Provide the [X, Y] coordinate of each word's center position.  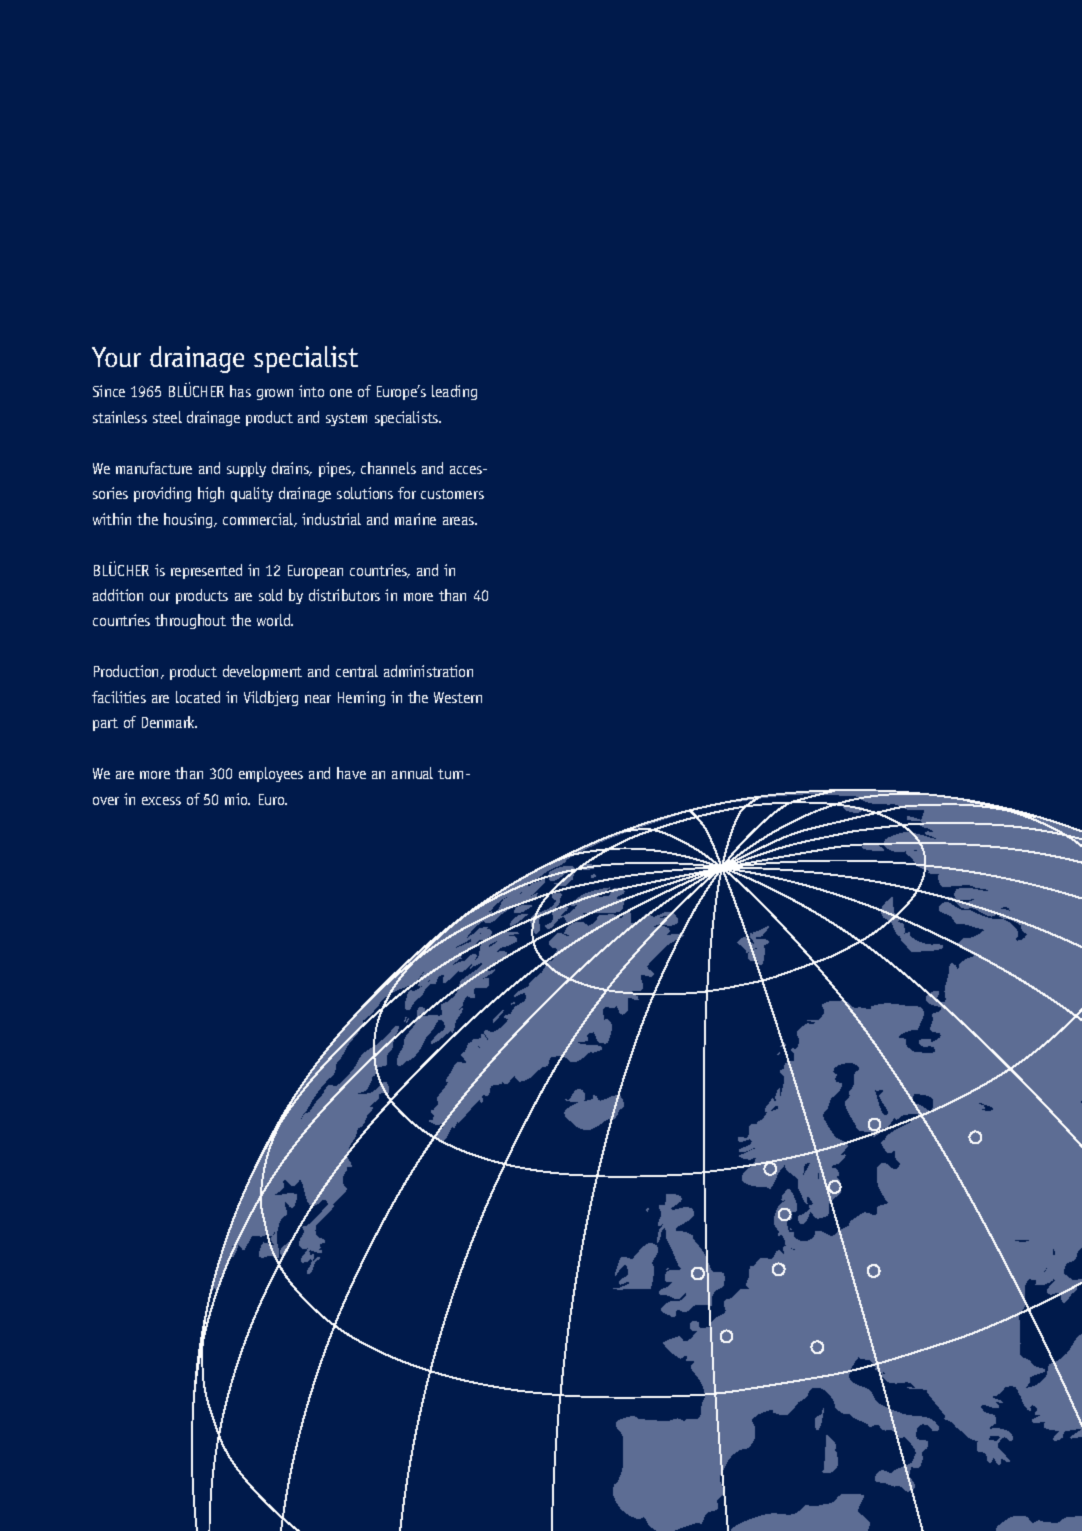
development [262, 672]
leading [454, 392]
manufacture [154, 468]
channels [388, 468]
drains [291, 469]
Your [116, 357]
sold [270, 595]
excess [161, 801]
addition [118, 595]
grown [275, 394]
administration [428, 671]
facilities [119, 697]
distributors [344, 595]
